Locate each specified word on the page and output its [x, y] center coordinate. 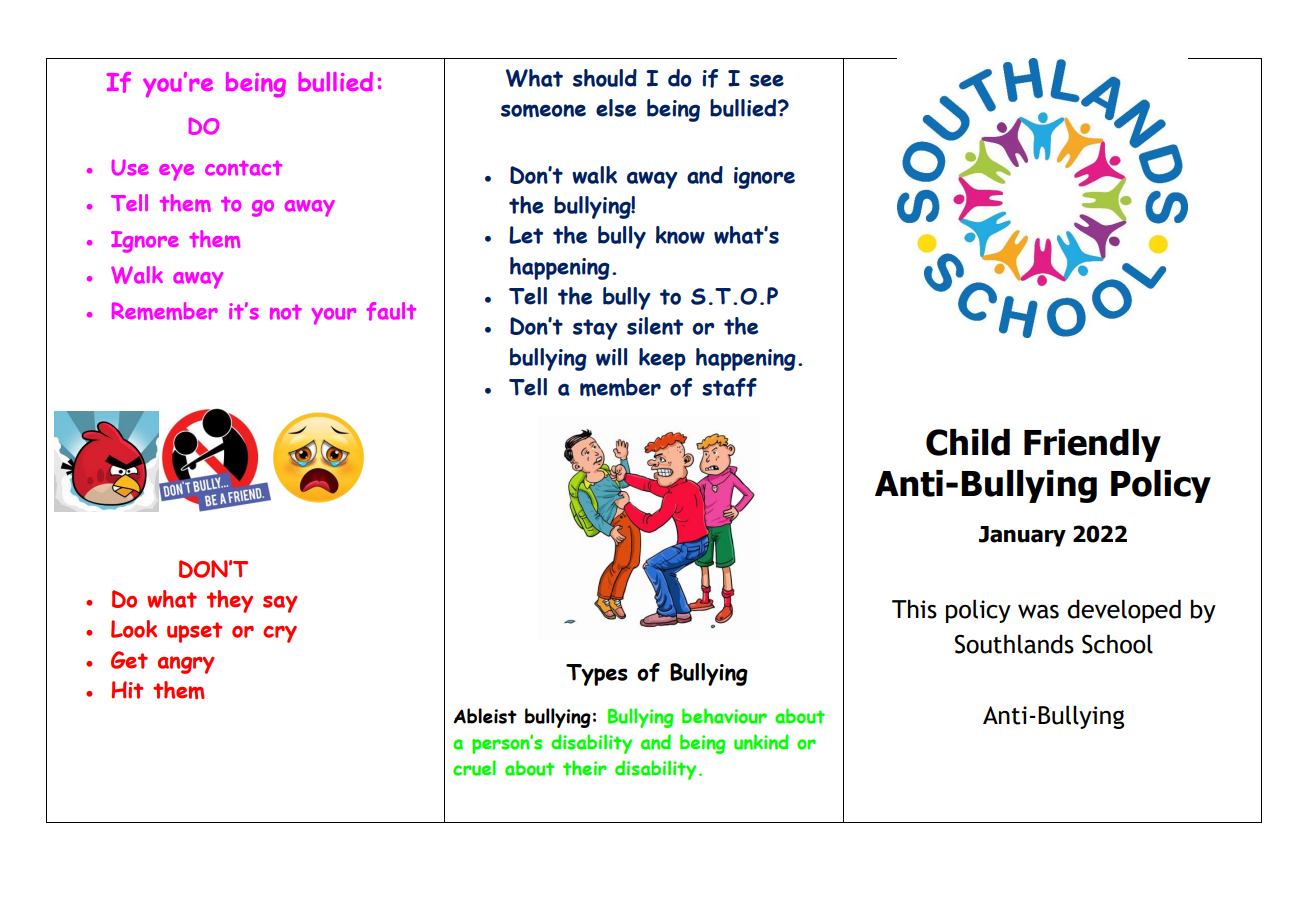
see [767, 80]
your [334, 316]
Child [968, 442]
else [616, 108]
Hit [127, 690]
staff [729, 387]
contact [243, 168]
